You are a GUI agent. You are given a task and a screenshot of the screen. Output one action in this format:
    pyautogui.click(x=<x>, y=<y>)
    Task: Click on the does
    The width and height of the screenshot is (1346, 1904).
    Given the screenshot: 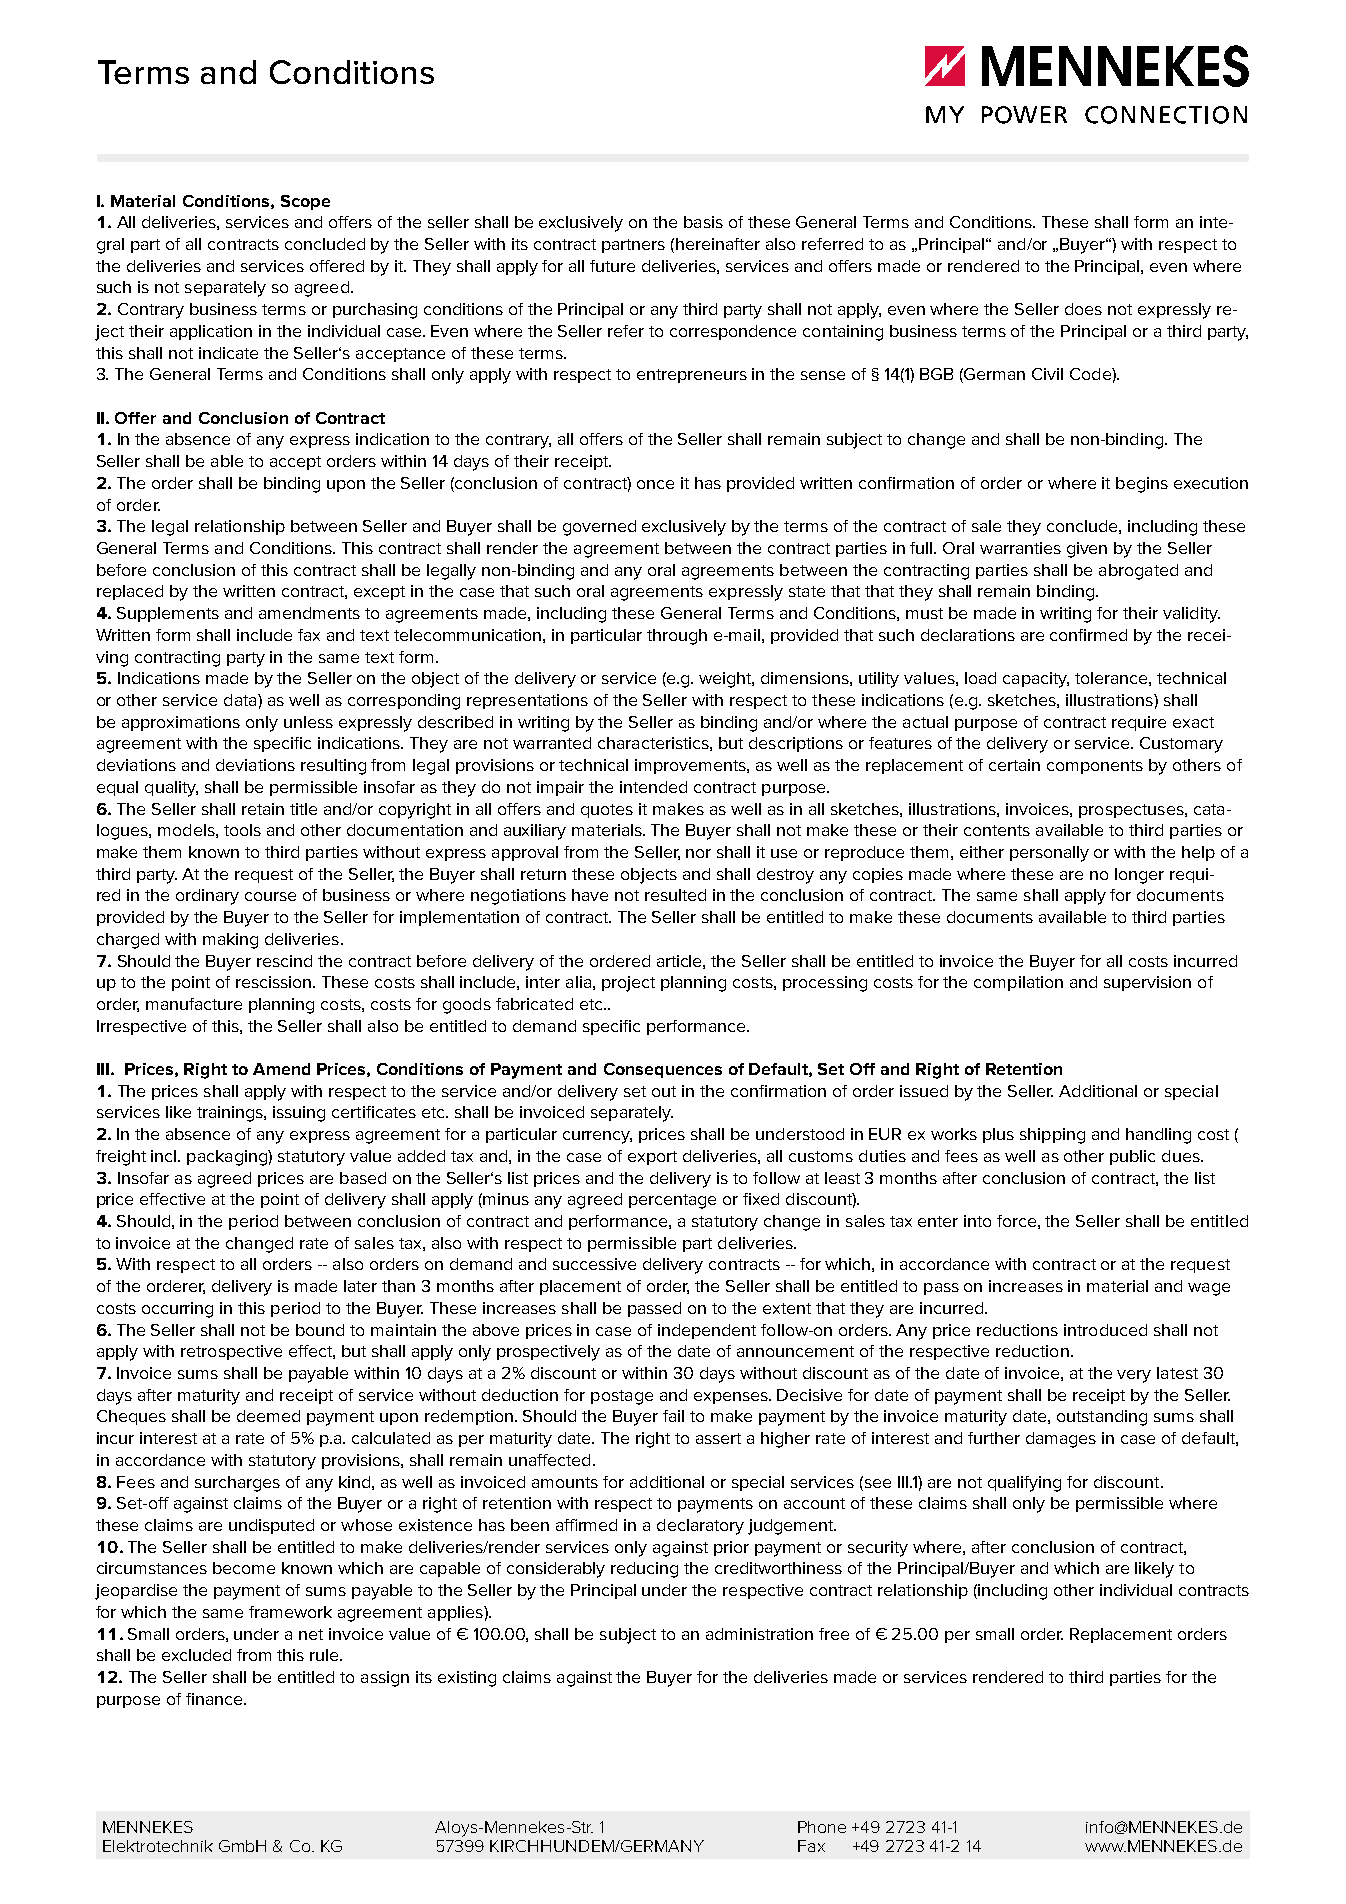 What is the action you would take?
    pyautogui.click(x=1083, y=309)
